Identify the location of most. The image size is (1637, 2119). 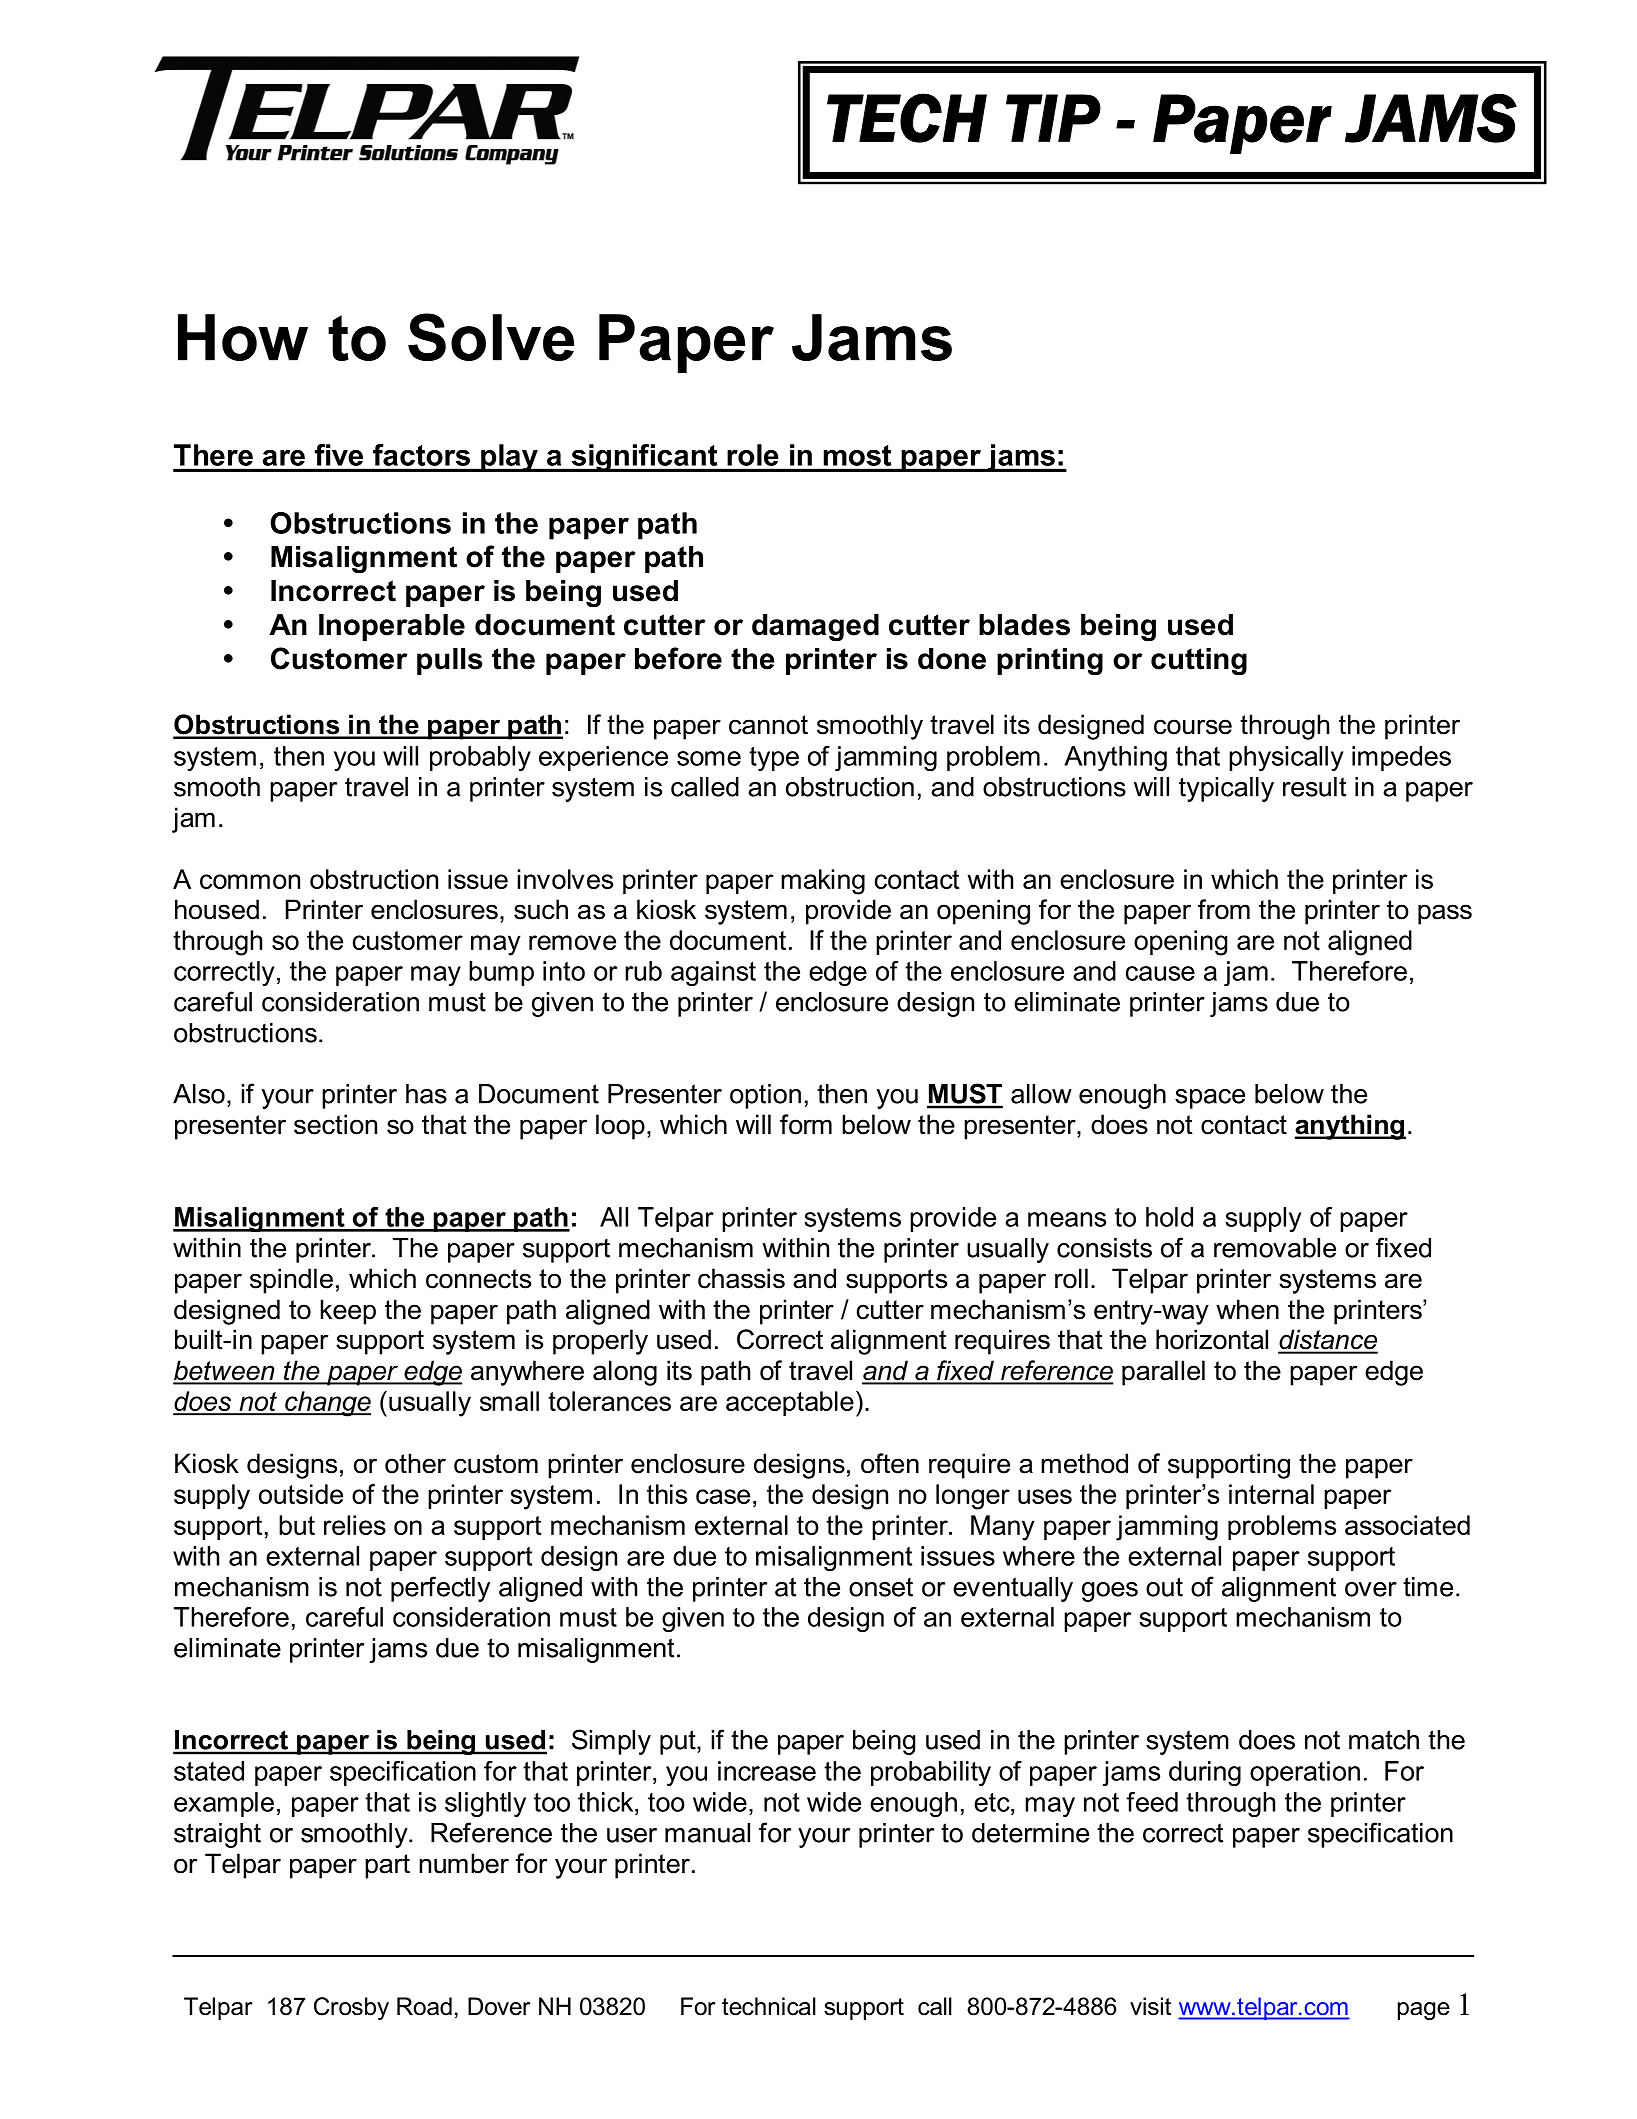
(857, 455).
